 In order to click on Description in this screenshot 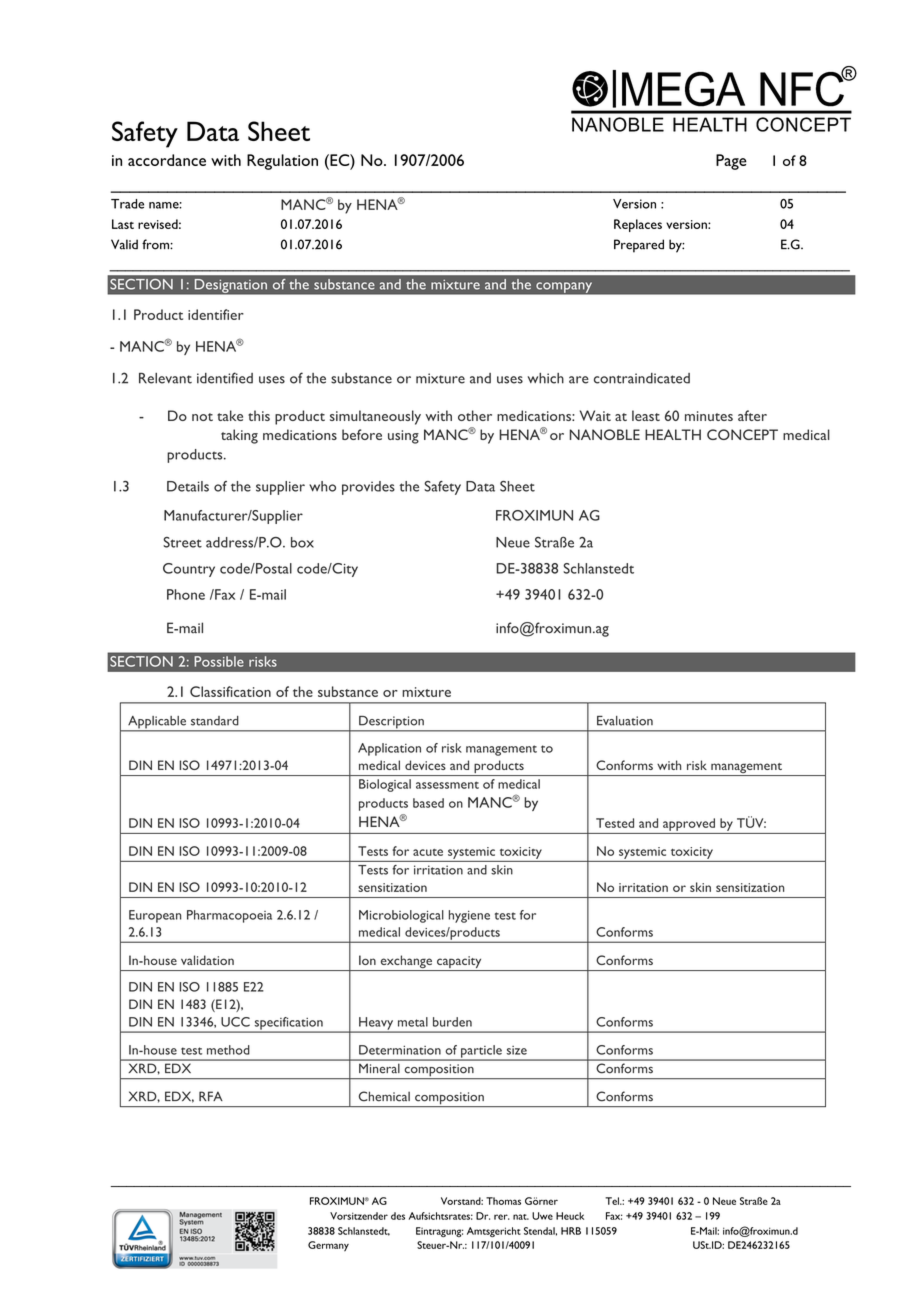, I will do `click(391, 723)`.
